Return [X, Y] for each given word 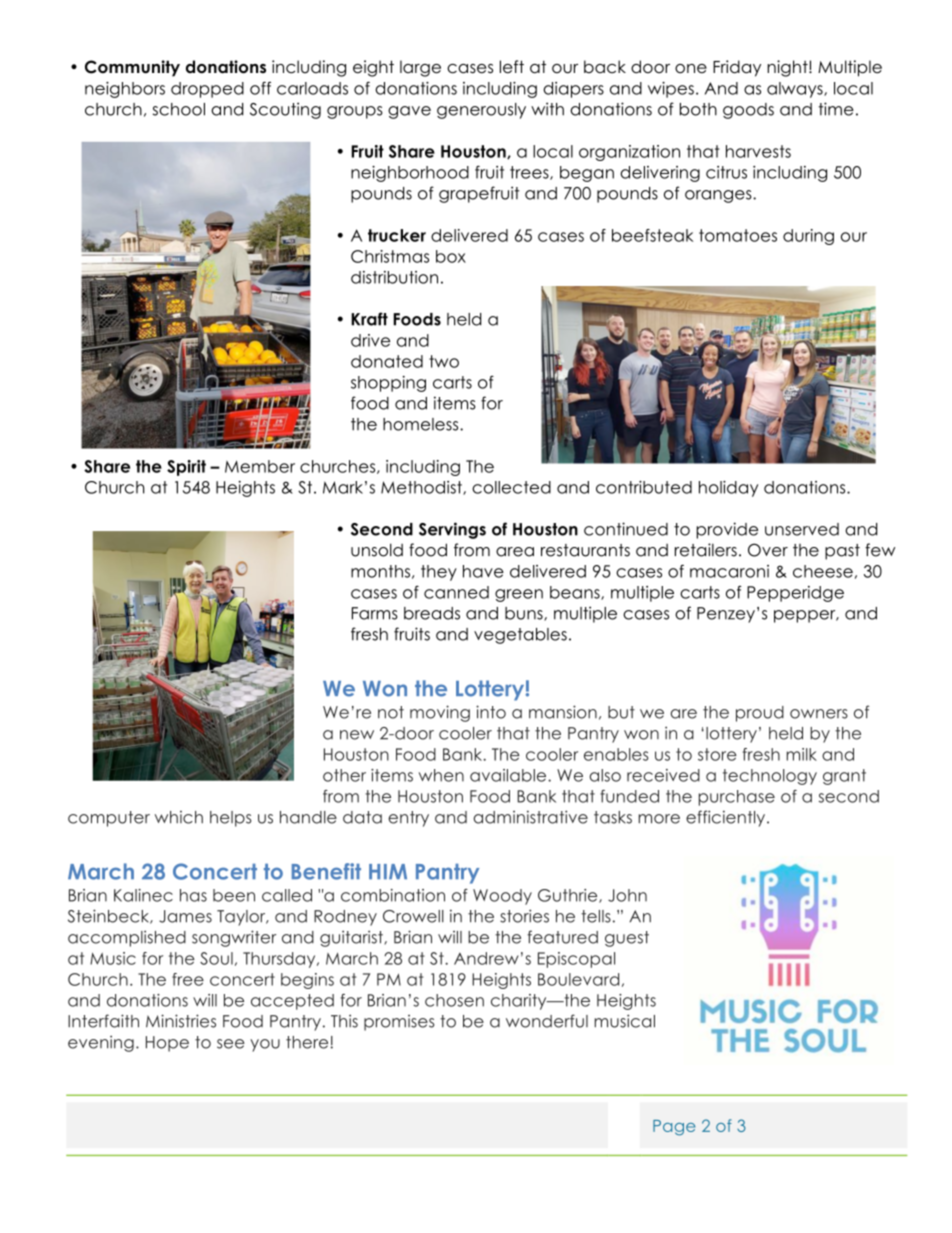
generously [481, 111]
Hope [167, 1044]
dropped [207, 90]
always [796, 90]
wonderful [547, 1021]
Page [674, 1128]
